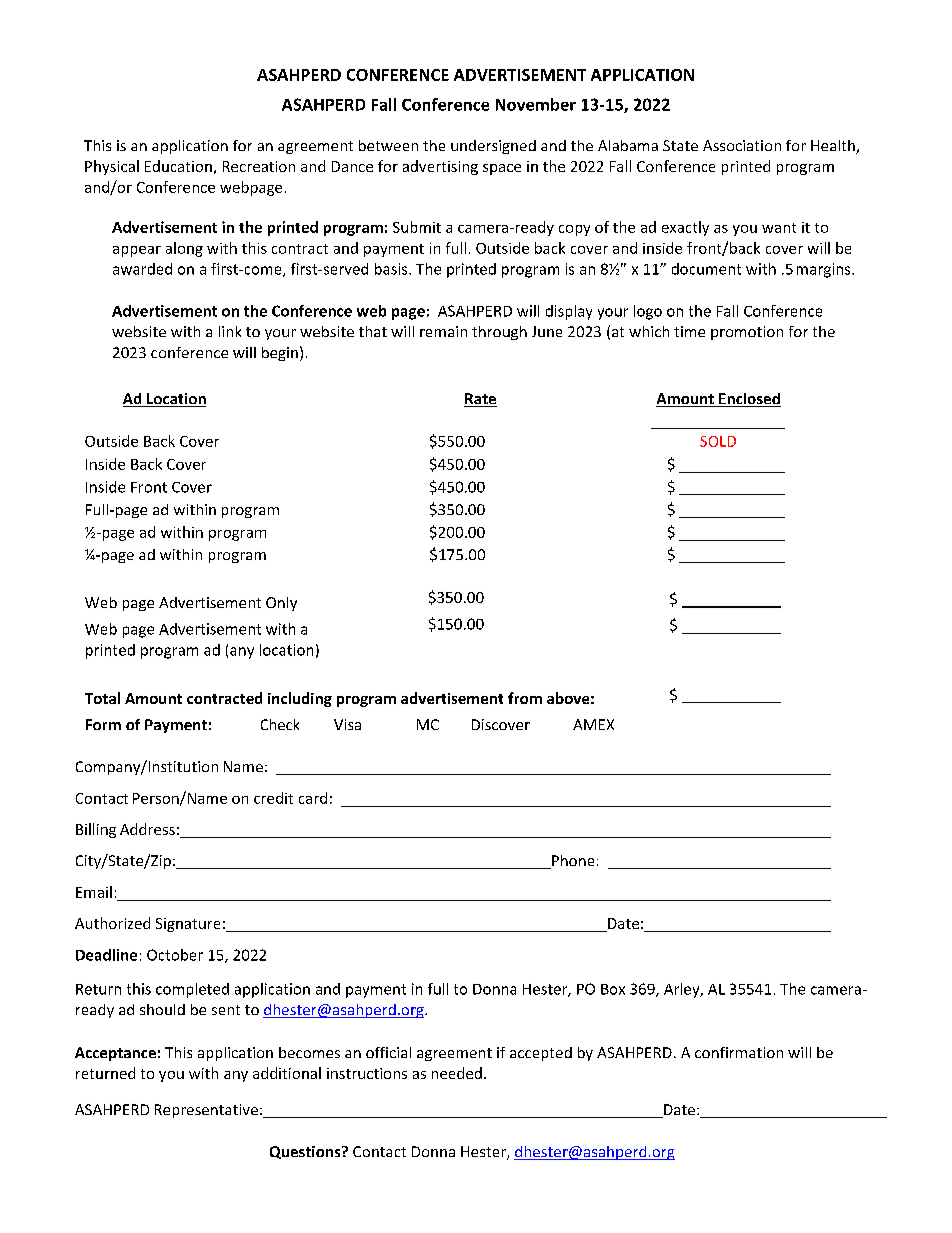  Describe the element at coordinates (480, 400) in the document. I see `Rate` at that location.
